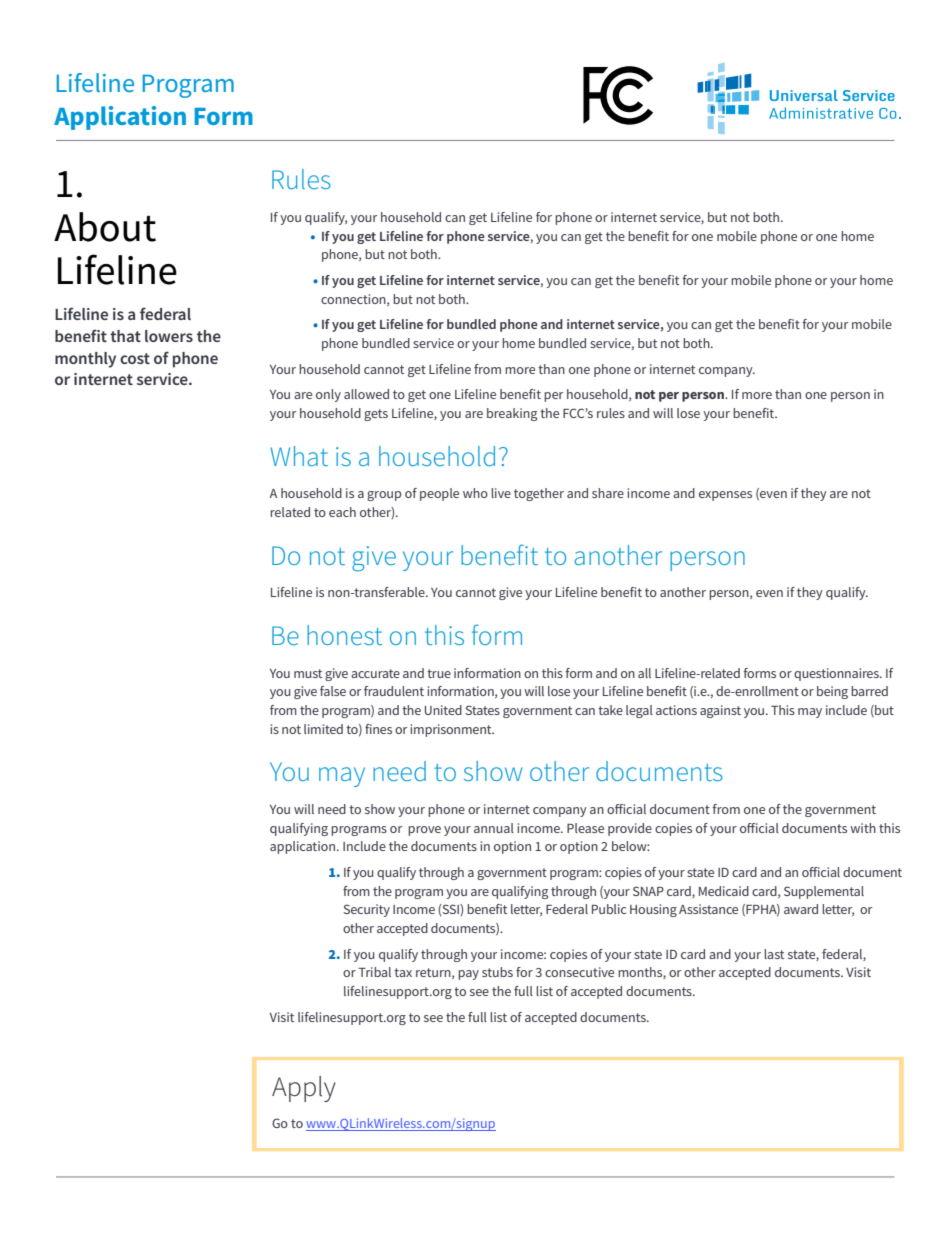  What do you see at coordinates (366, 394) in the image?
I see `allowed` at bounding box center [366, 394].
